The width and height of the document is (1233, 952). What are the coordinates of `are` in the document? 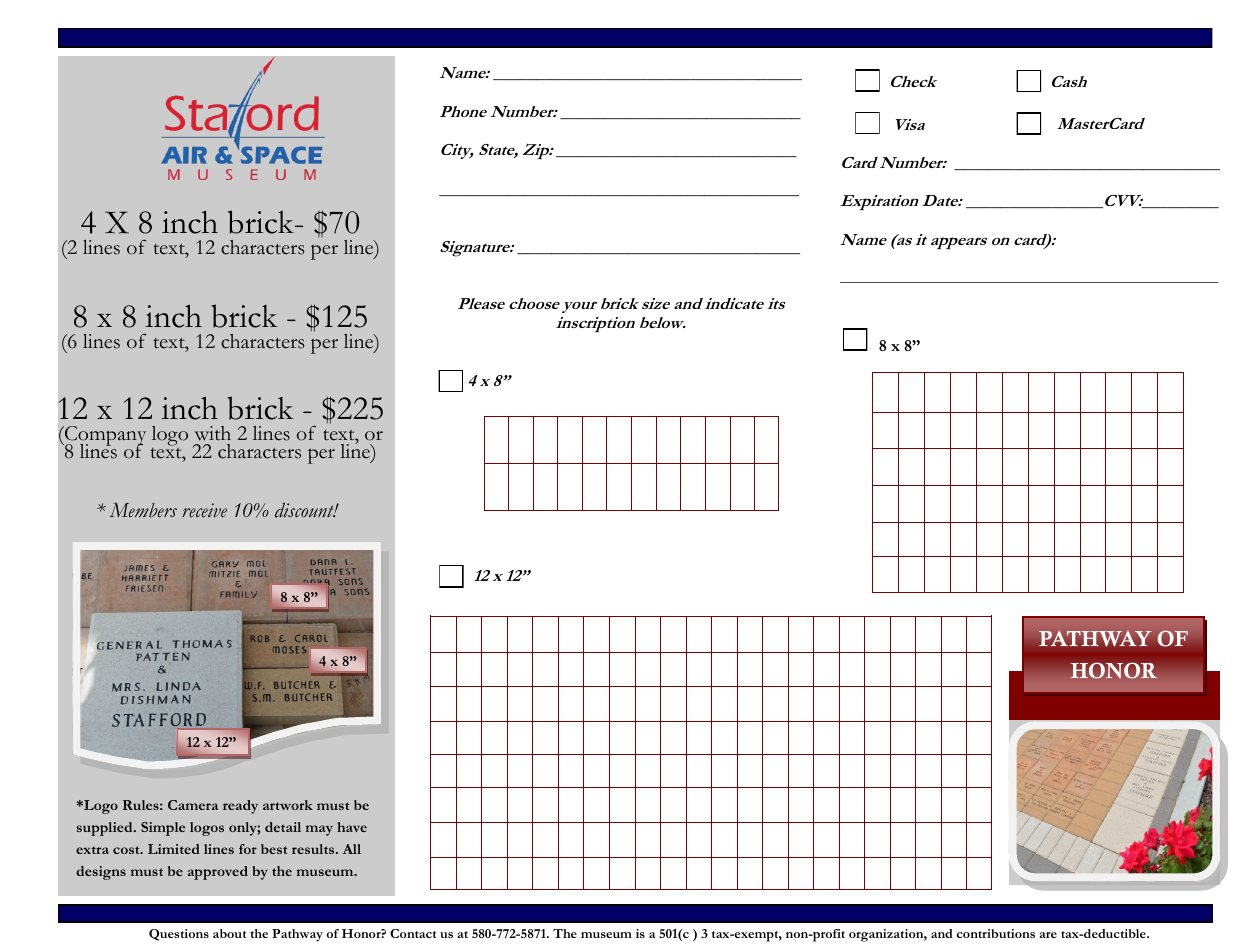 It's located at (1048, 935).
